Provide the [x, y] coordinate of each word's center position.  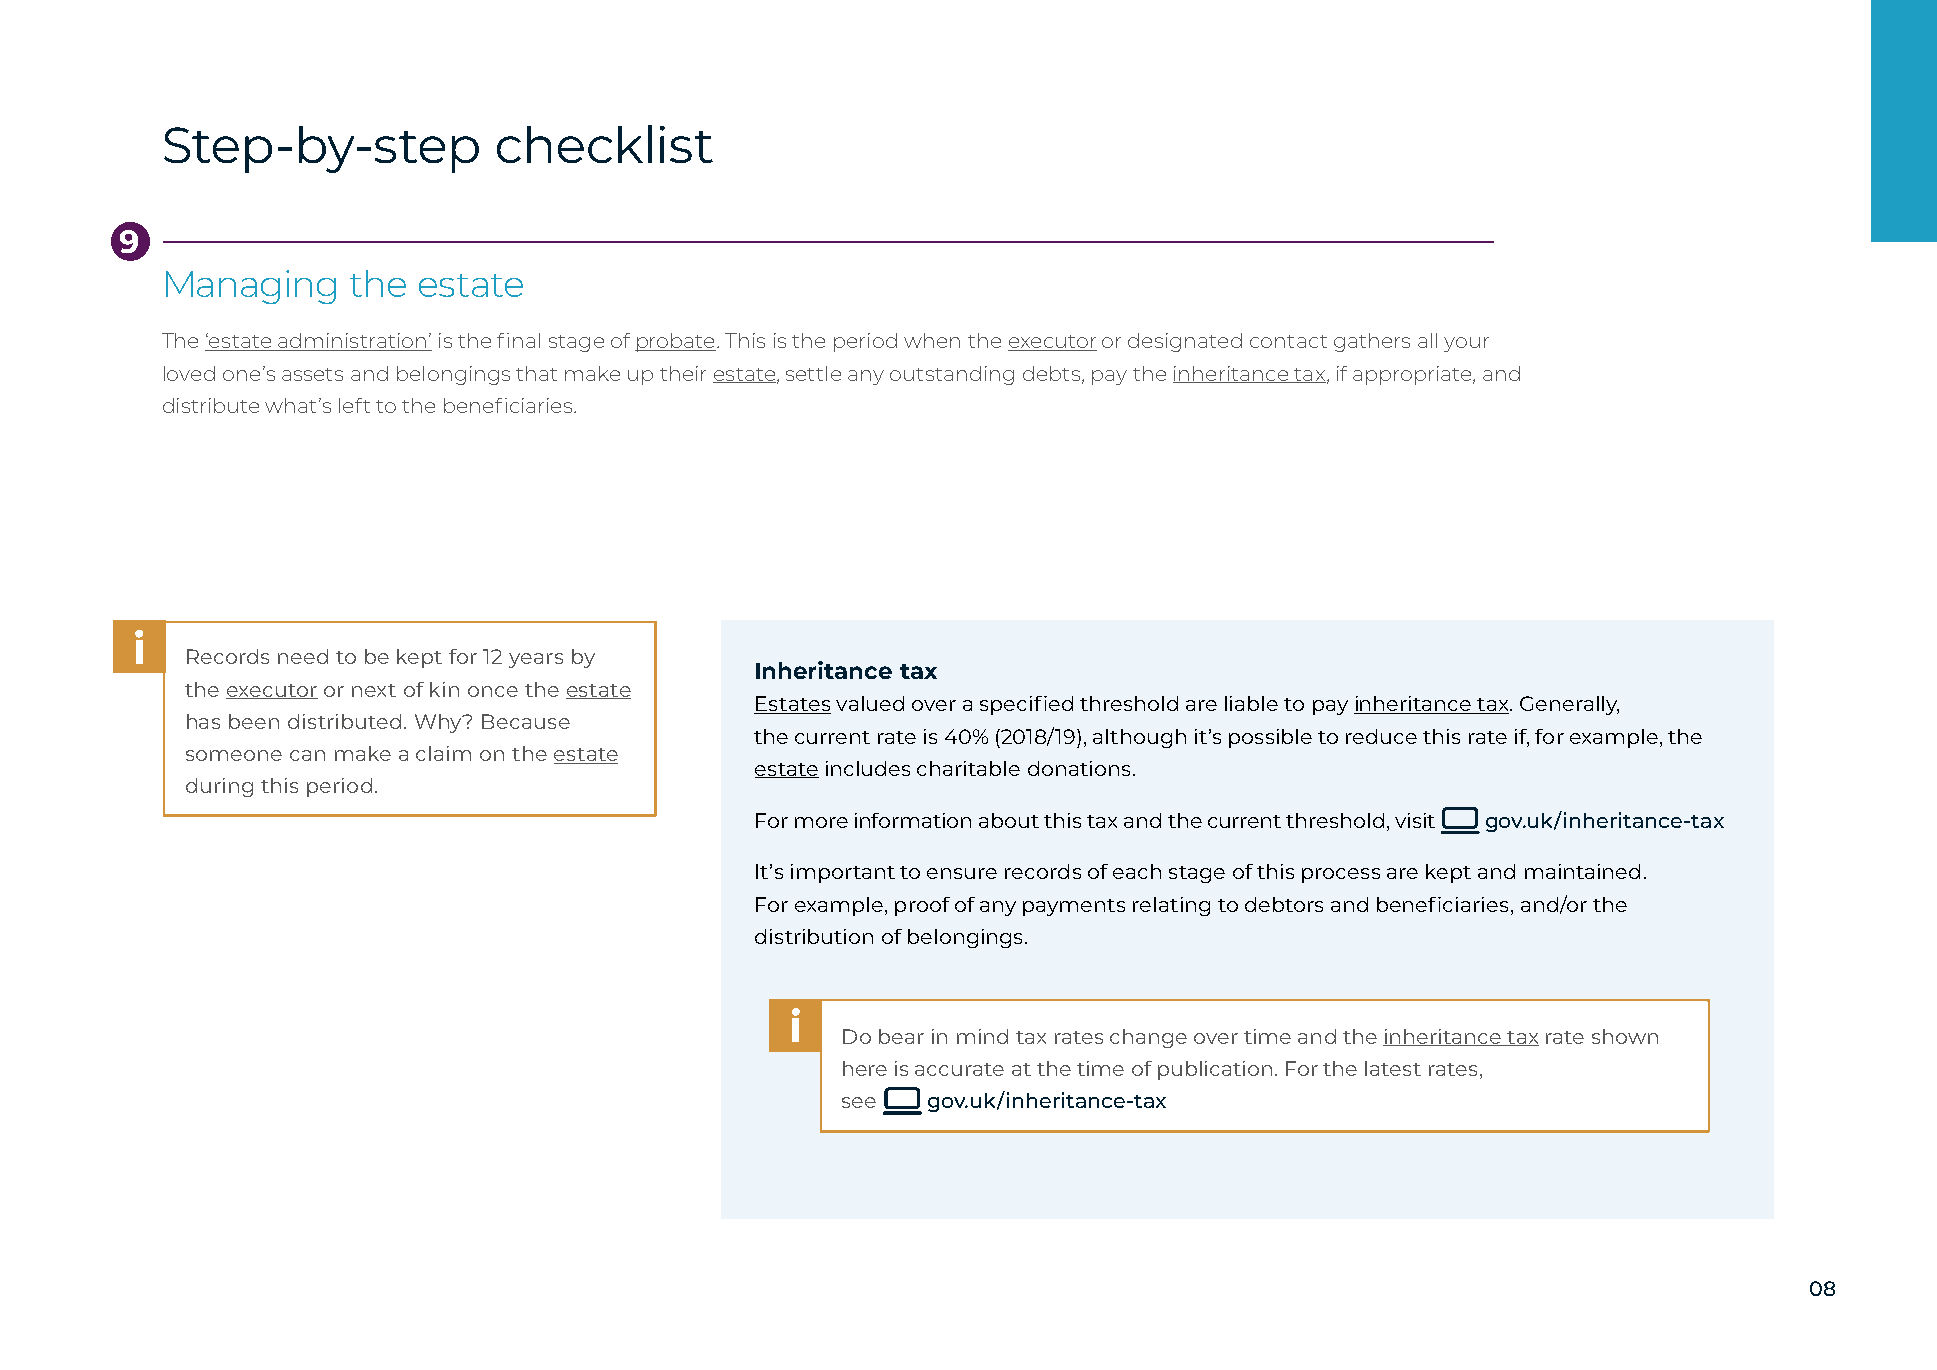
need [303, 656]
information [913, 820]
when [932, 340]
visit [1415, 820]
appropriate [1413, 375]
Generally [1569, 705]
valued [870, 703]
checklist [605, 144]
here [865, 1068]
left [354, 405]
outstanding [952, 375]
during [219, 787]
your [1466, 344]
